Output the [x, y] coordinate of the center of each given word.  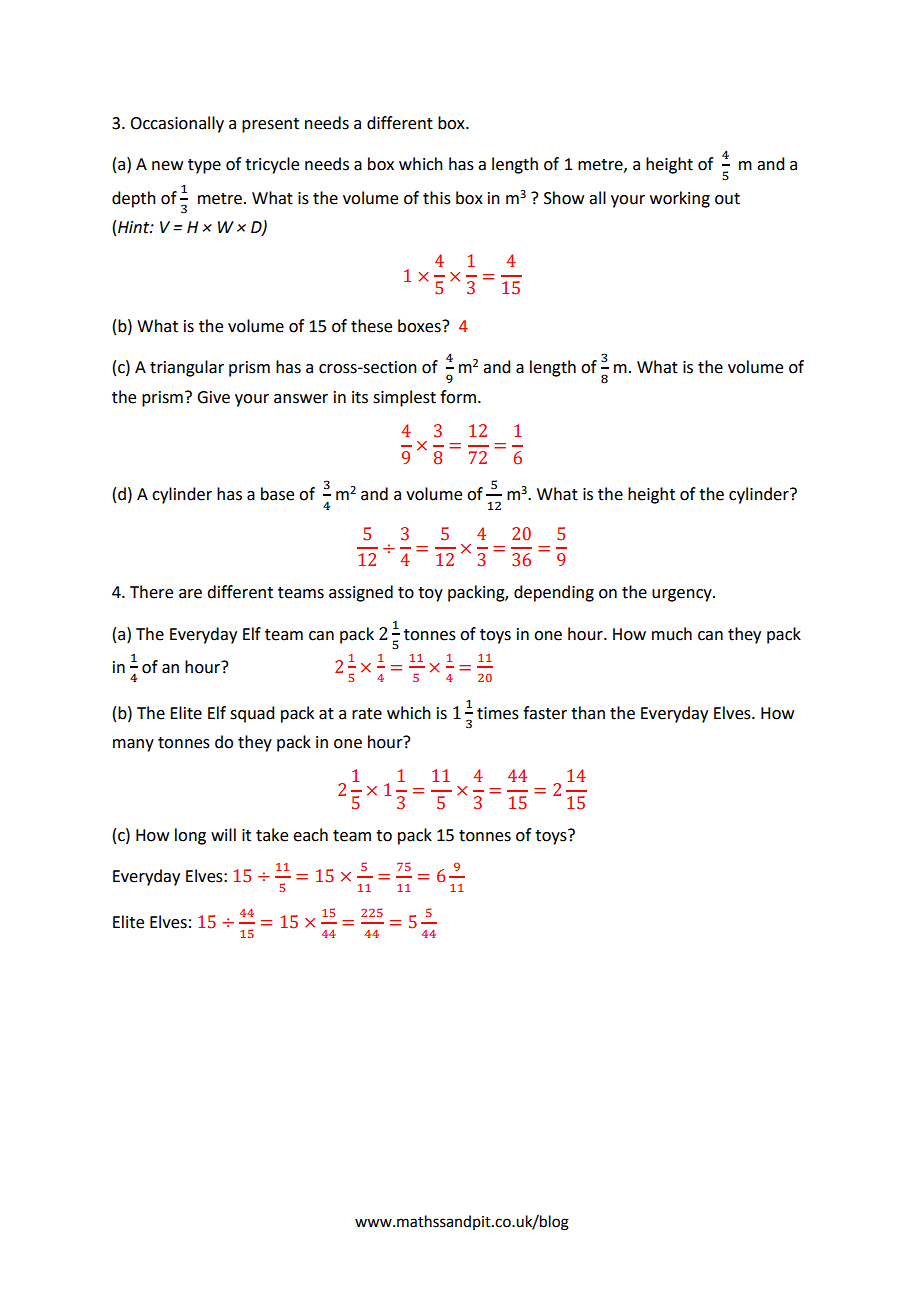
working [680, 199]
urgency [683, 595]
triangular [187, 368]
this [437, 198]
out [727, 199]
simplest [404, 398]
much [672, 634]
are [190, 594]
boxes [420, 326]
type [204, 166]
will [223, 834]
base [277, 494]
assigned [361, 593]
